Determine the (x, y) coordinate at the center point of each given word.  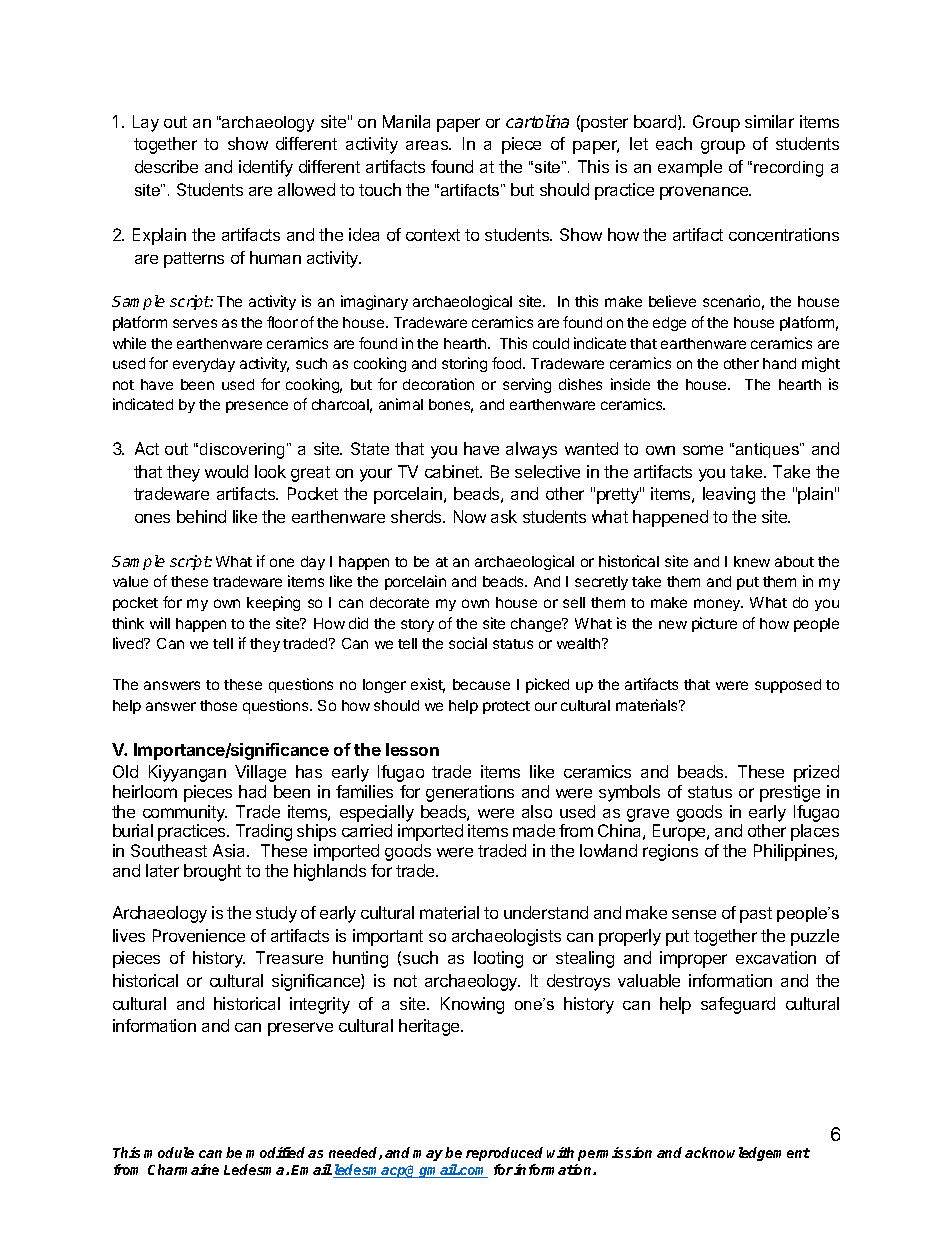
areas (428, 145)
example (690, 168)
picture (714, 624)
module (169, 1152)
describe (166, 166)
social (468, 643)
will (160, 623)
